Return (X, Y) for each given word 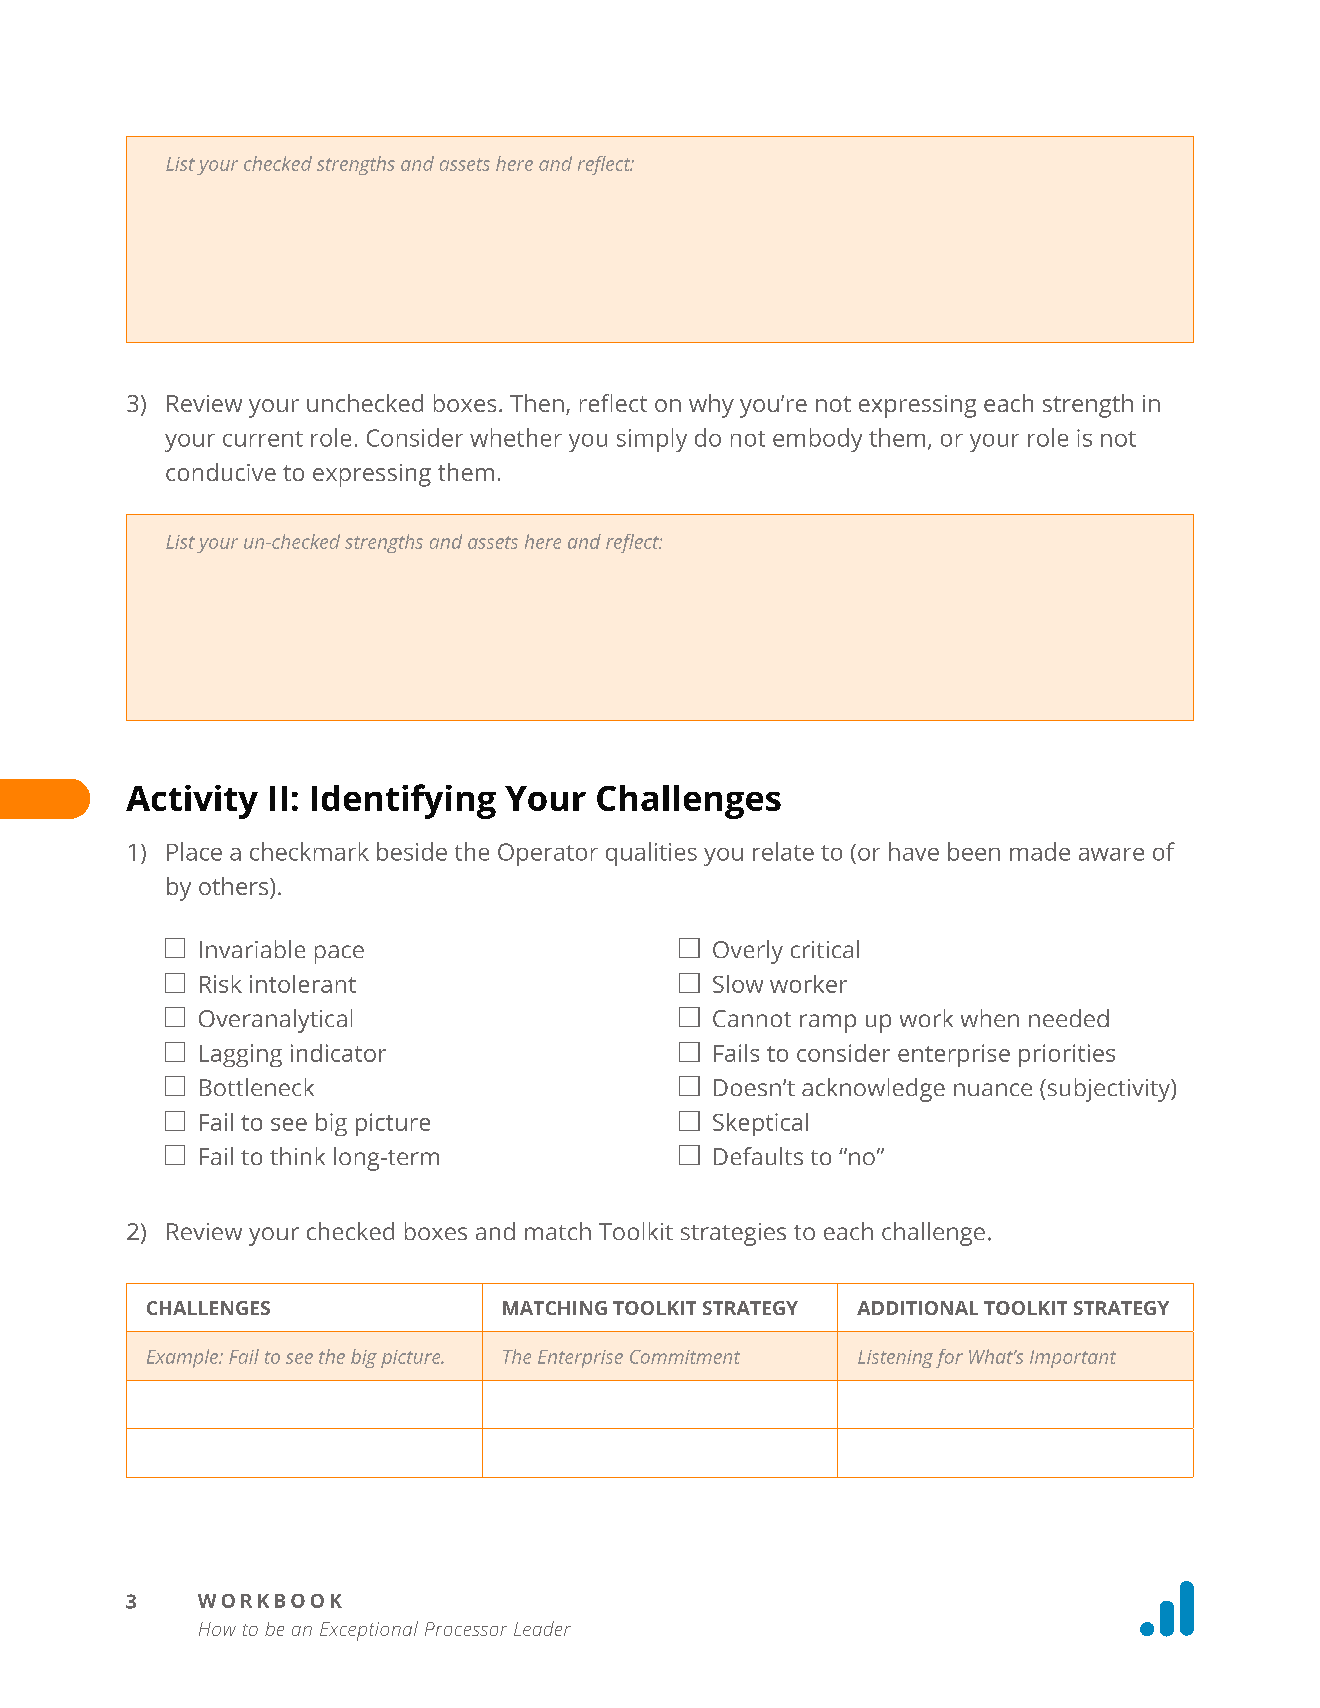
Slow (738, 984)
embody (817, 440)
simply (652, 440)
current (263, 439)
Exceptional (369, 1631)
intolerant (303, 984)
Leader (542, 1628)
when (990, 1018)
